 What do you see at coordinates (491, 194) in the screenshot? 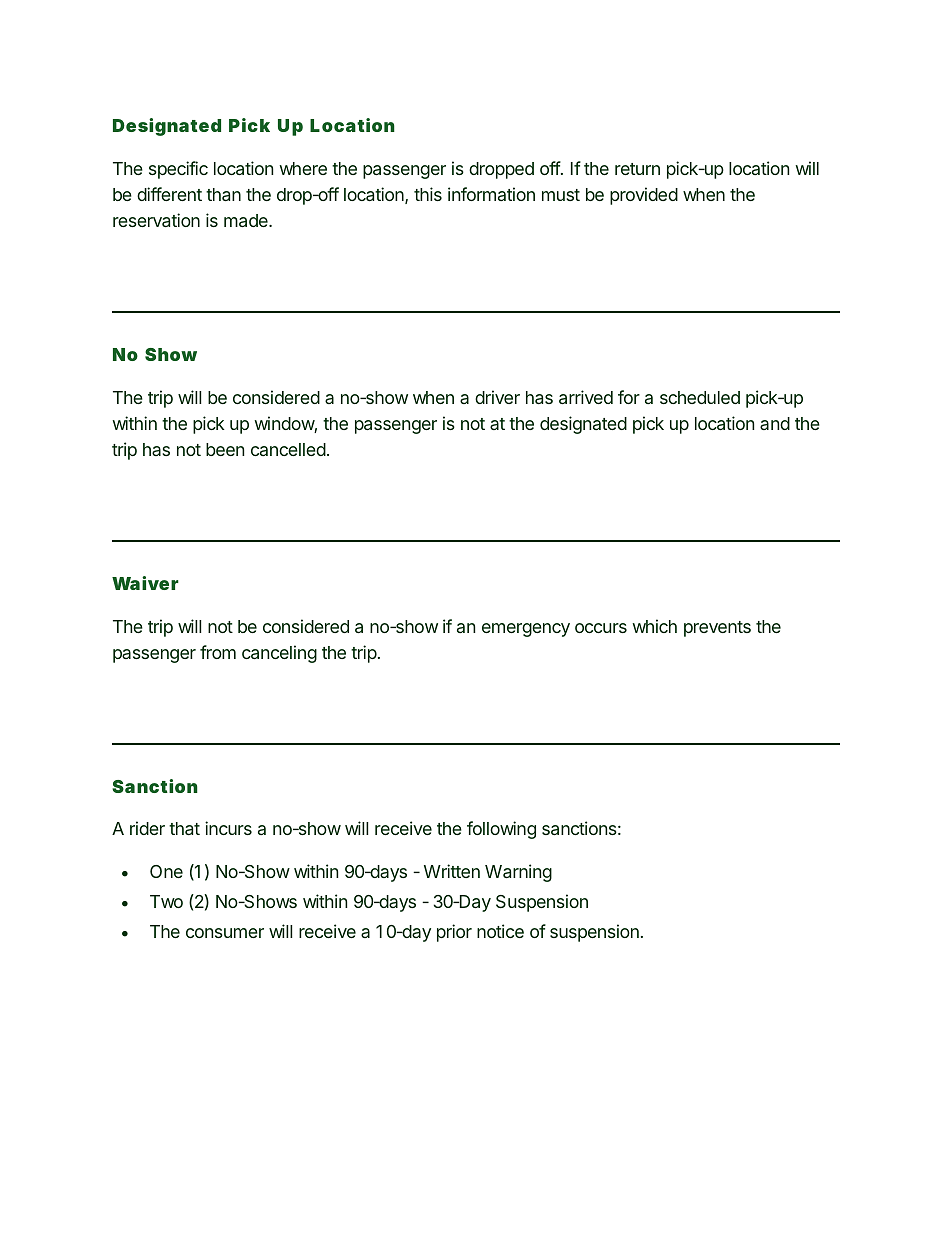
I see `information` at bounding box center [491, 194].
